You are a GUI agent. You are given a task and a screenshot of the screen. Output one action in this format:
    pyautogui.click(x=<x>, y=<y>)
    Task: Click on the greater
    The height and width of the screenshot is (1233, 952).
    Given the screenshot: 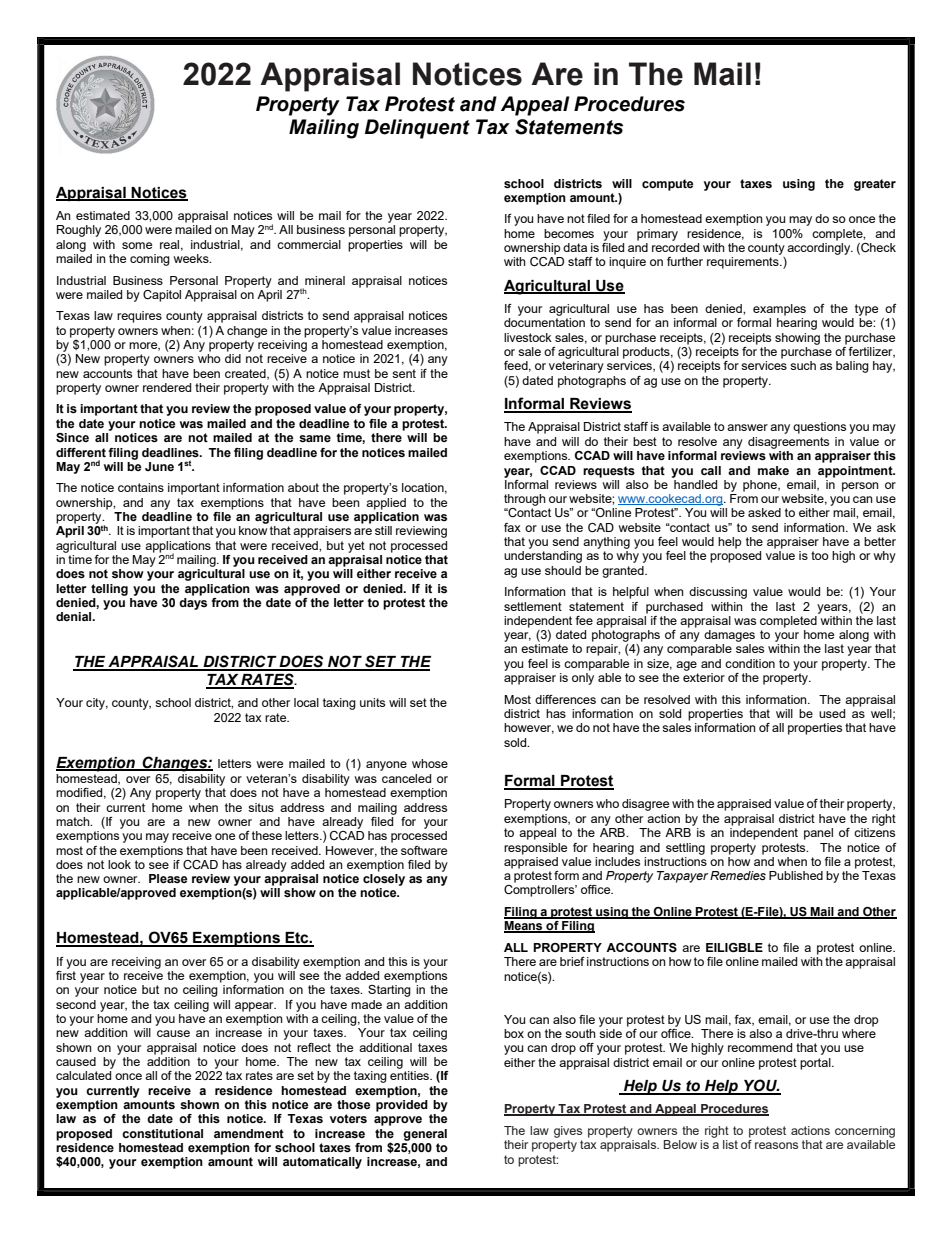 What is the action you would take?
    pyautogui.click(x=875, y=185)
